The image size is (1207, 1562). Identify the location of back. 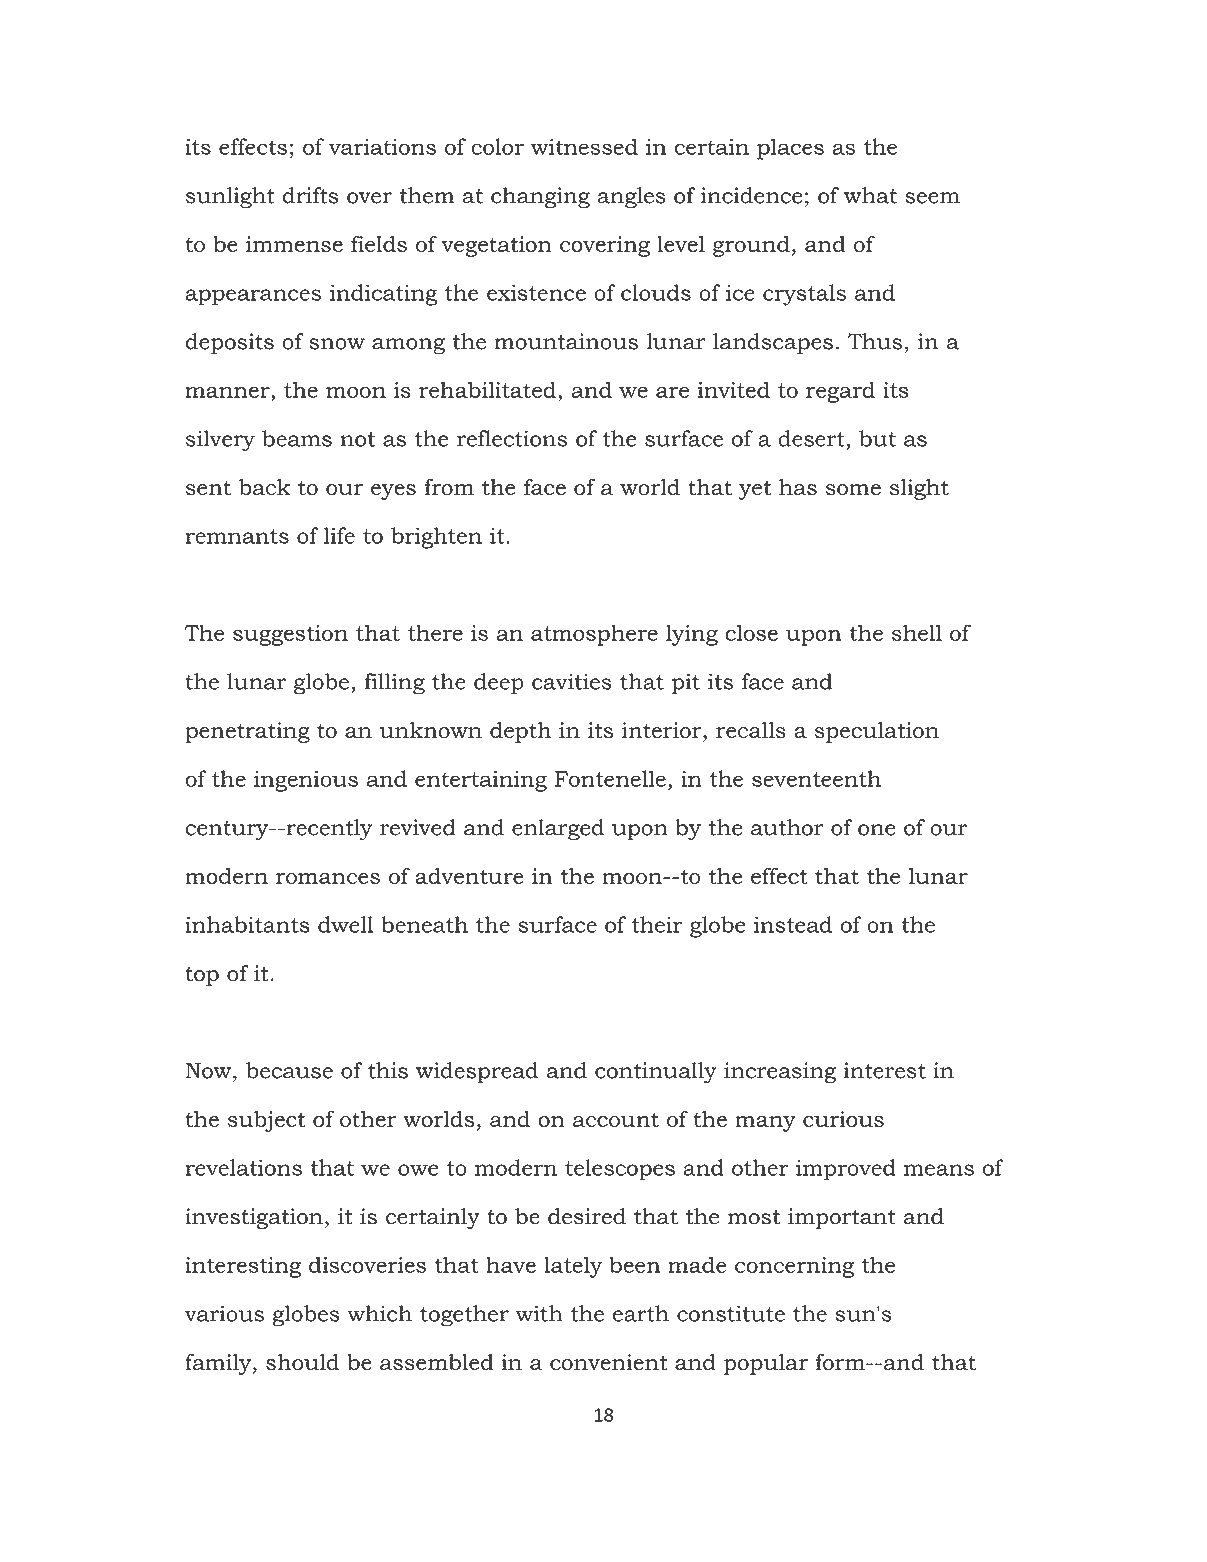
(265, 487).
